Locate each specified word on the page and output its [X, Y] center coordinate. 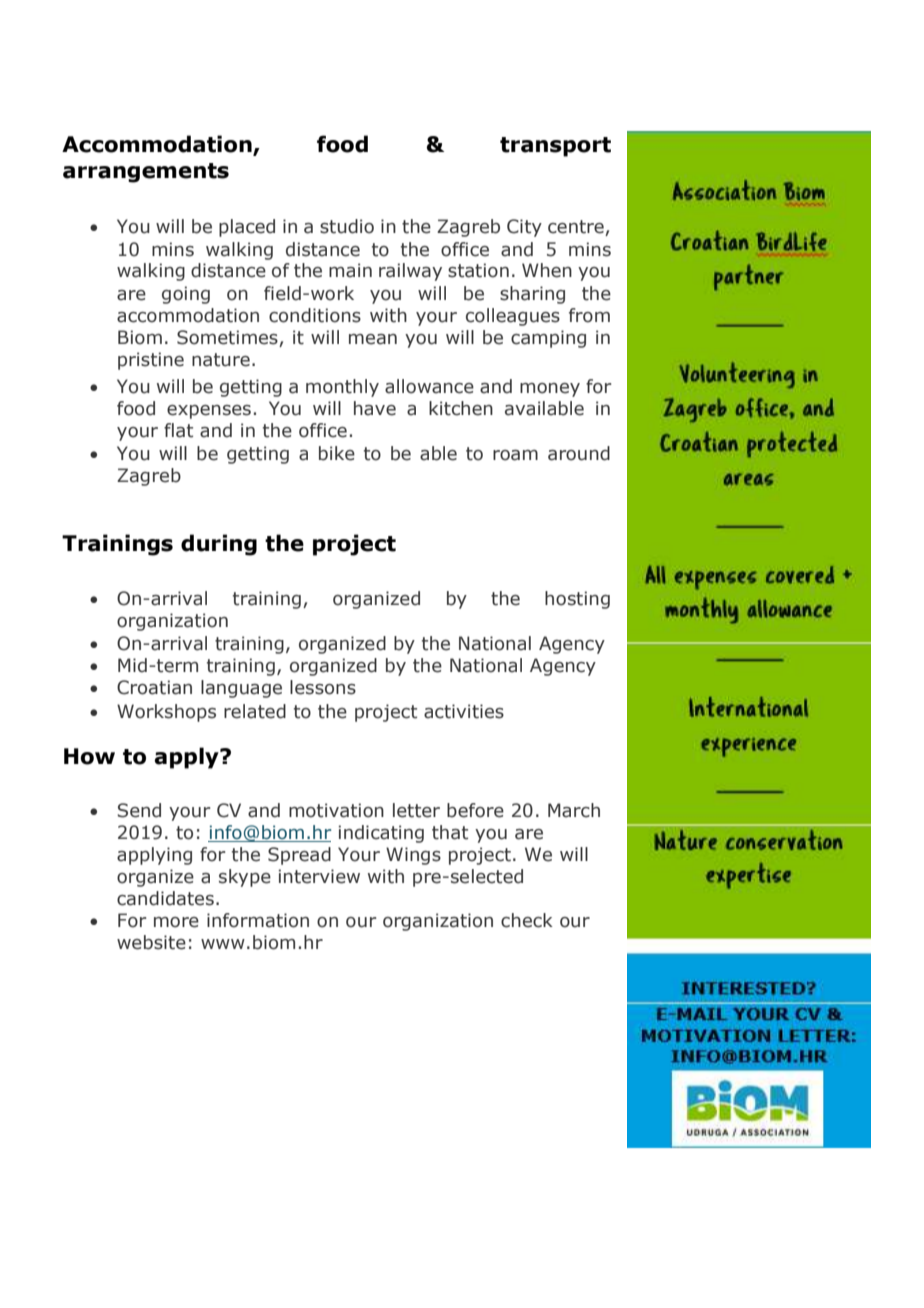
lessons [323, 687]
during [219, 545]
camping [548, 339]
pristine [151, 361]
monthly [342, 388]
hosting [577, 600]
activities [464, 711]
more [176, 922]
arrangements [146, 173]
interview [319, 876]
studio [347, 226]
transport [555, 147]
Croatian [154, 687]
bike [337, 453]
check [527, 920]
